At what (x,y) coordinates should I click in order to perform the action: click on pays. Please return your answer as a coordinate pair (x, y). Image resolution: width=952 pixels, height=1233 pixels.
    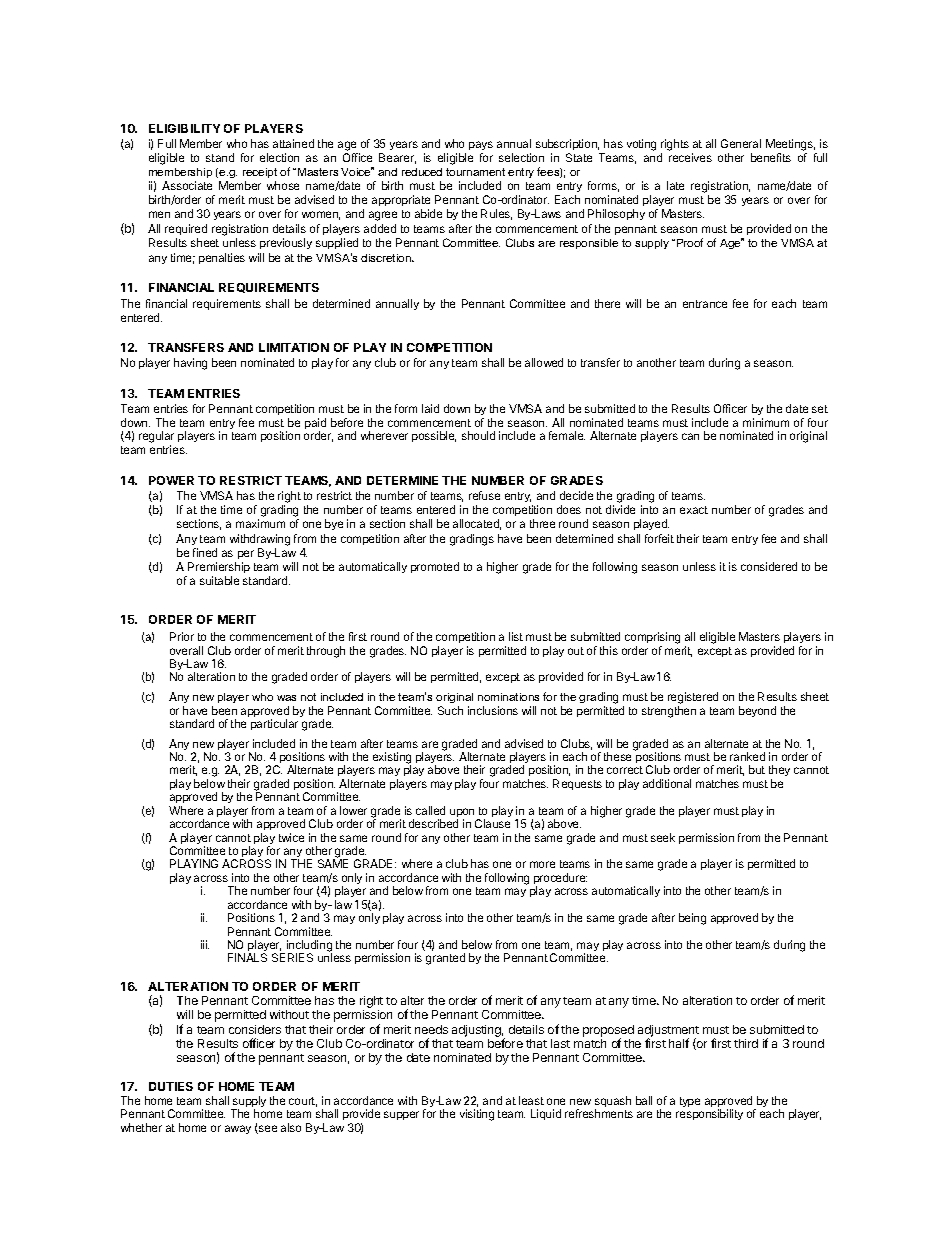
    Looking at the image, I should click on (481, 145).
